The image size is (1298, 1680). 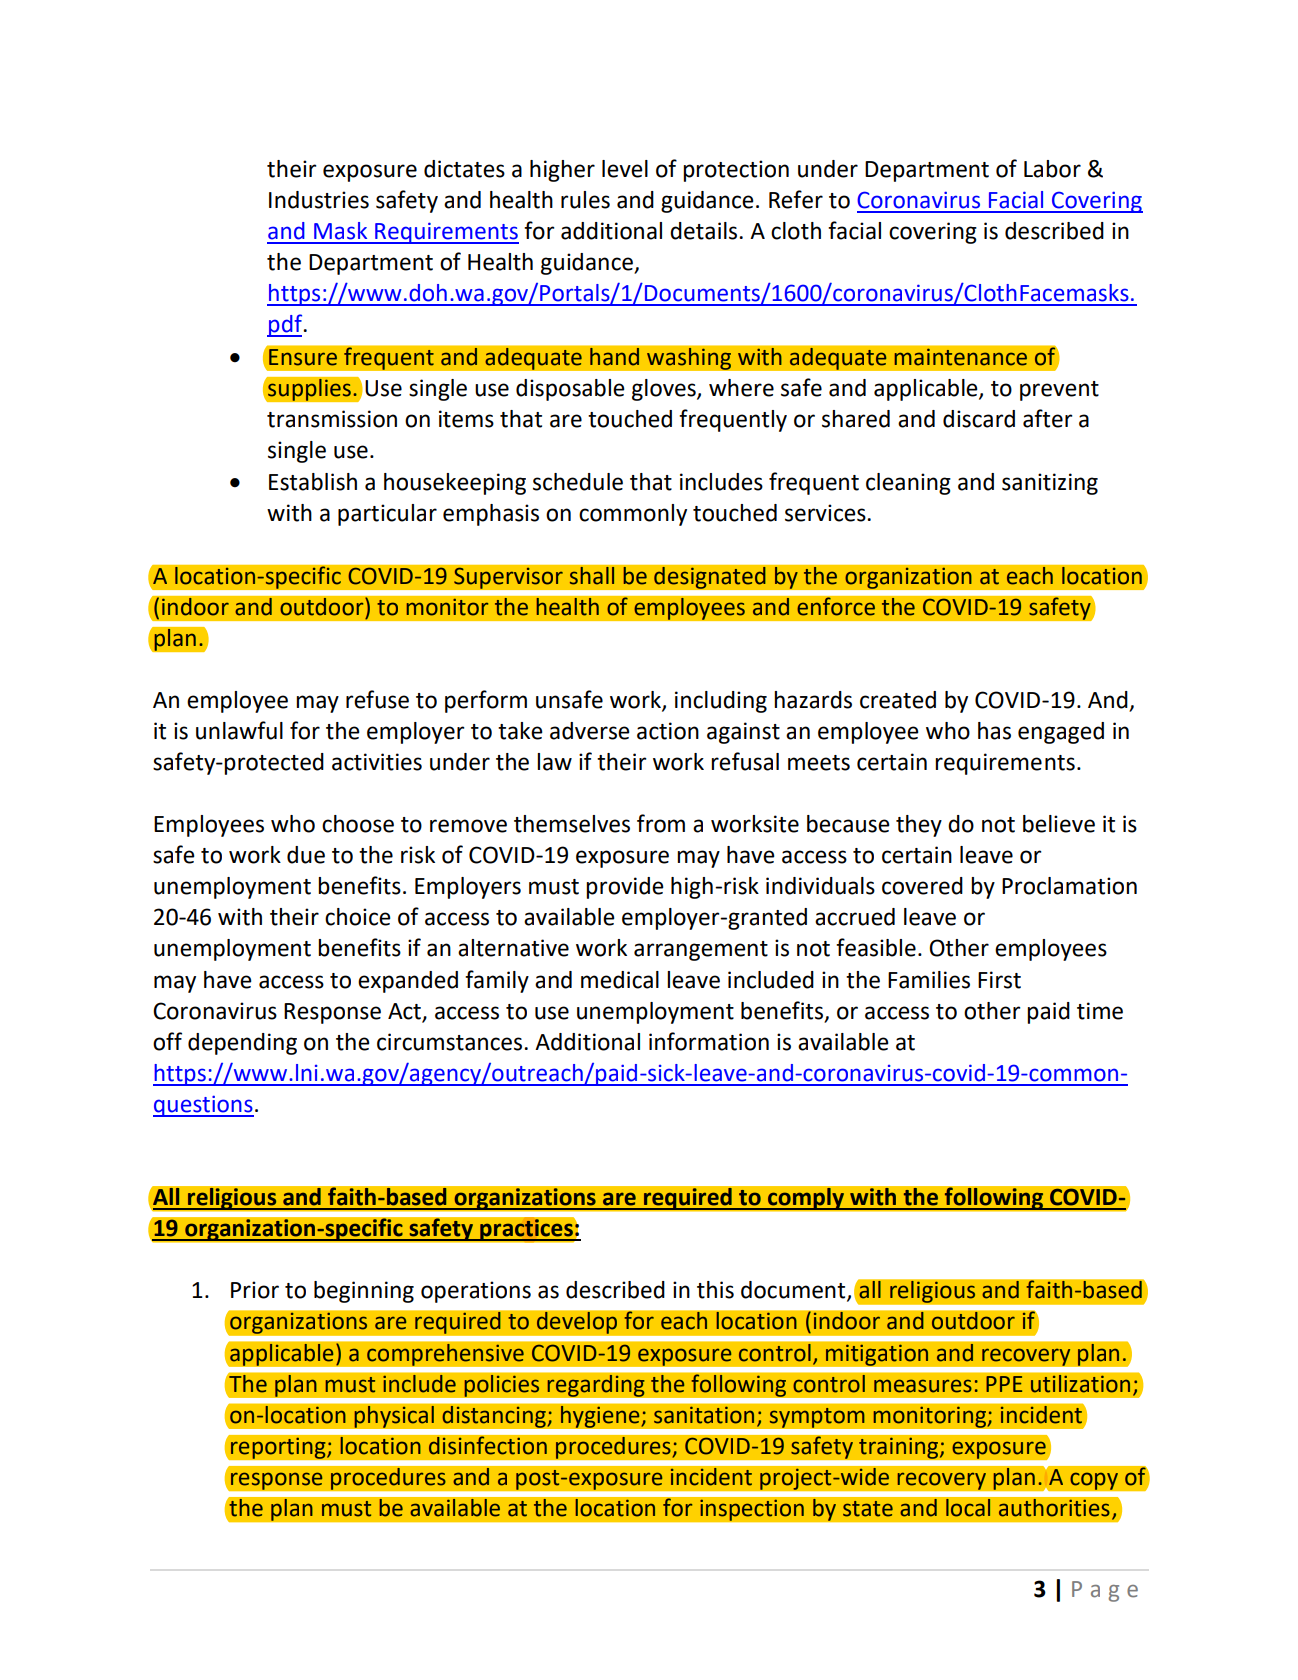 I want to click on sanitation, so click(x=704, y=1415).
